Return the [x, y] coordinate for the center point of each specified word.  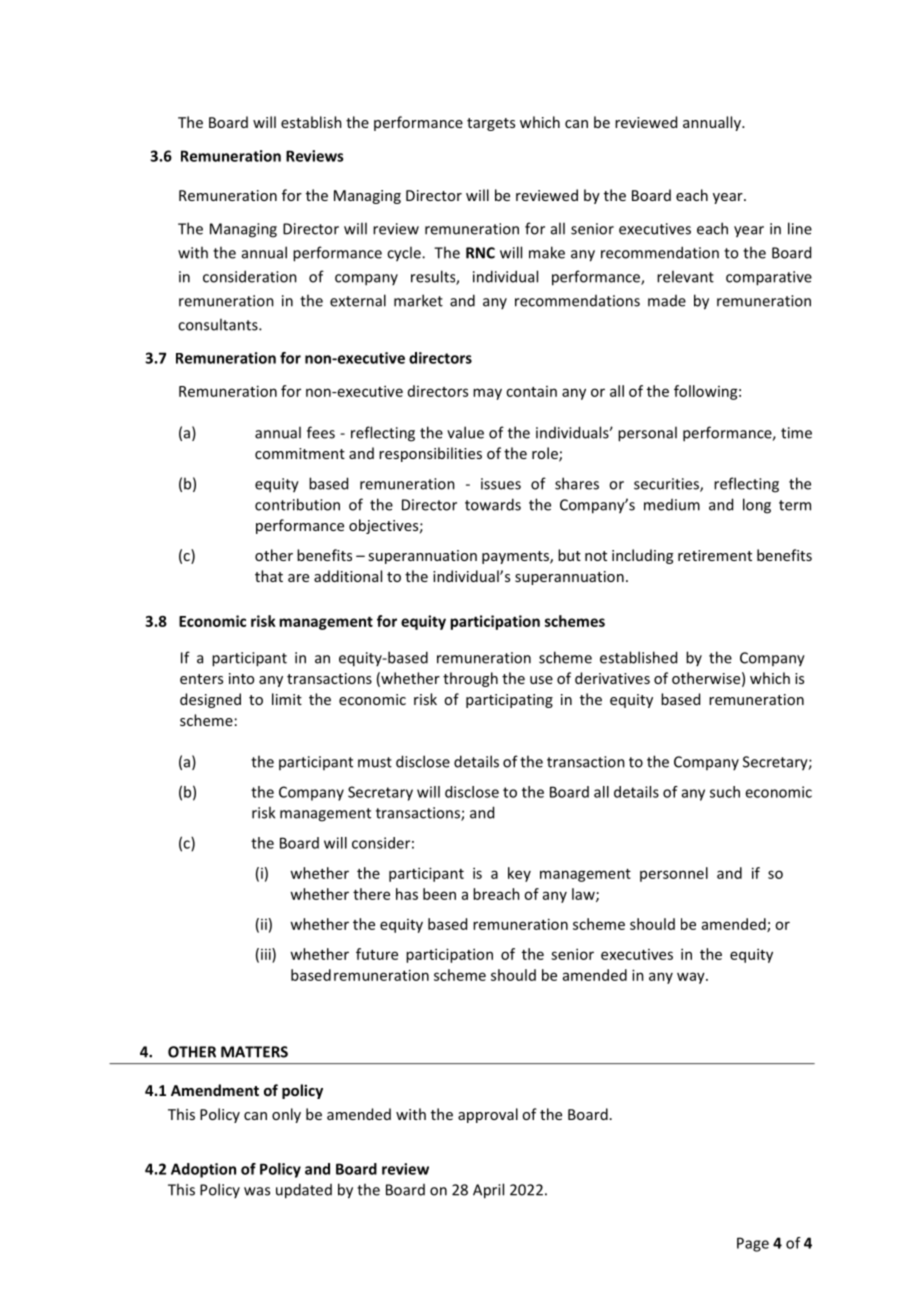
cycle [405, 254]
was [257, 1191]
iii [267, 954]
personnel [674, 874]
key [519, 874]
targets [491, 124]
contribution [297, 504]
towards [493, 504]
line [800, 228]
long [757, 506]
